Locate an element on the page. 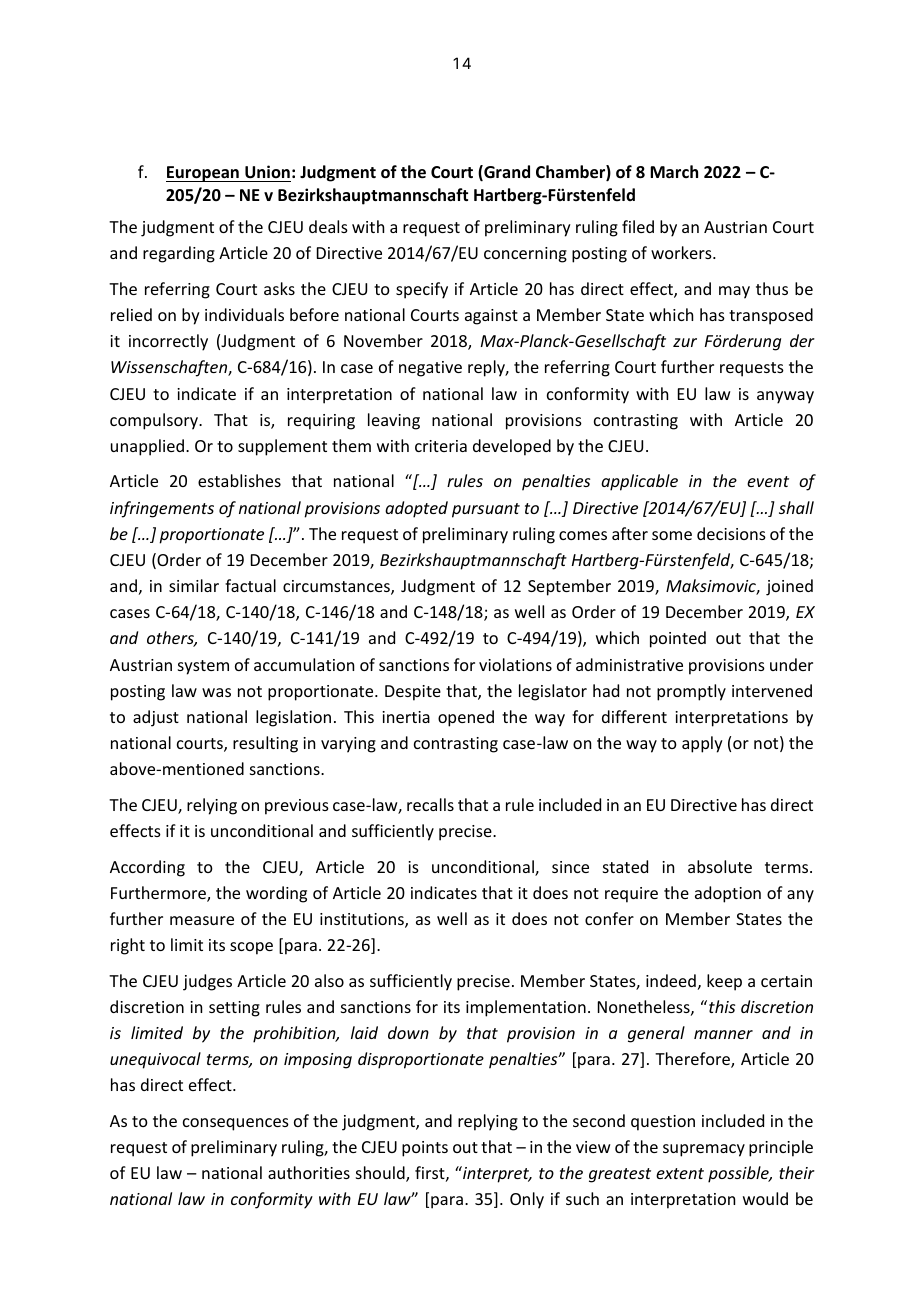 The height and width of the page is (1308, 924). European is located at coordinates (203, 174).
